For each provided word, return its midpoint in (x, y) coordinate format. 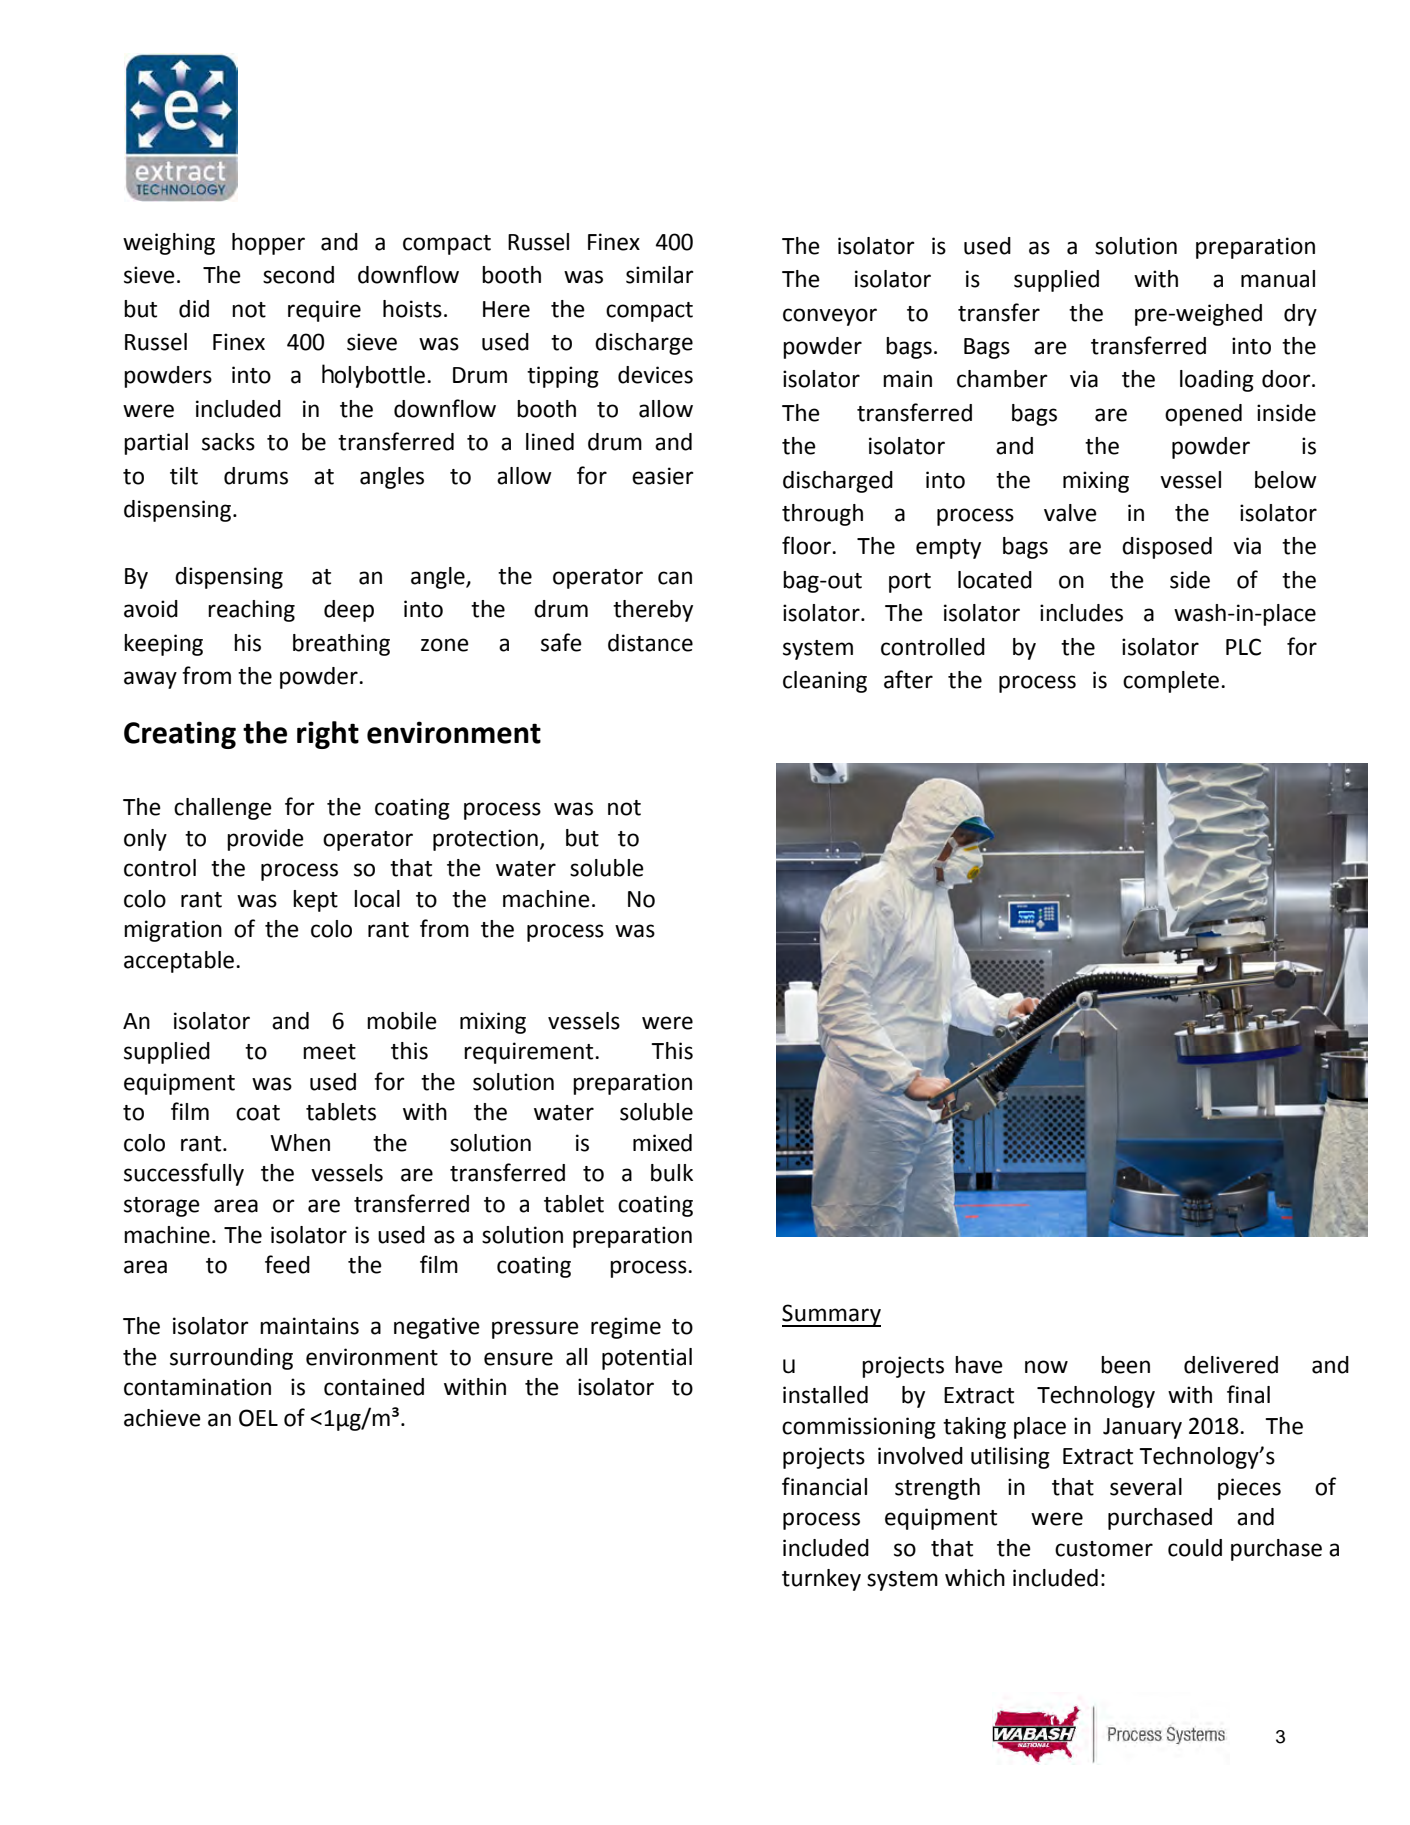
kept (315, 901)
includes (1081, 613)
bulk (672, 1173)
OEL (258, 1418)
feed (287, 1264)
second (298, 275)
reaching (251, 611)
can (675, 578)
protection (485, 840)
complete (1171, 682)
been (1125, 1365)
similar (660, 275)
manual (1278, 279)
